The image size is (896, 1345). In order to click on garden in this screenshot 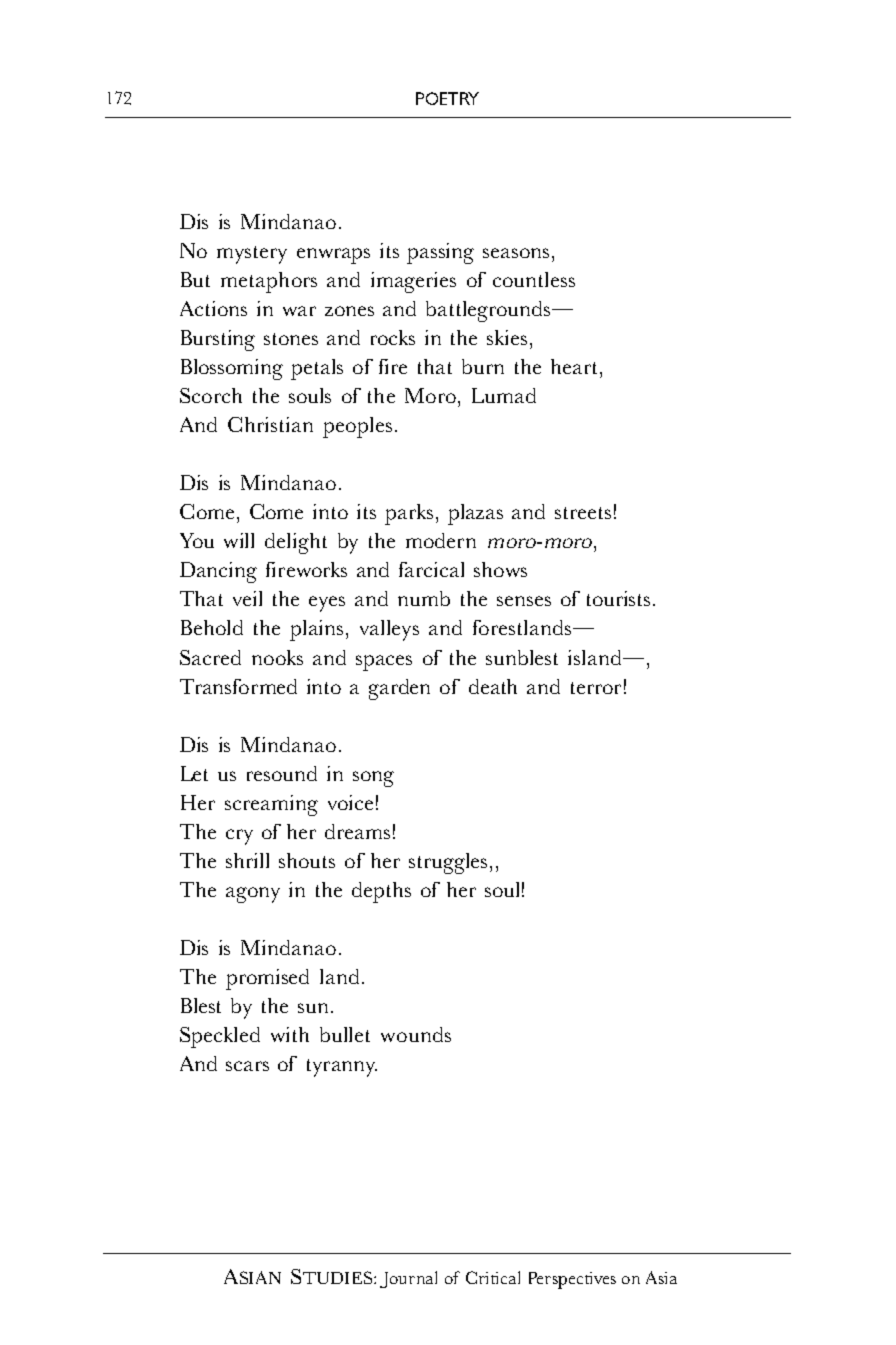, I will do `click(399, 689)`.
